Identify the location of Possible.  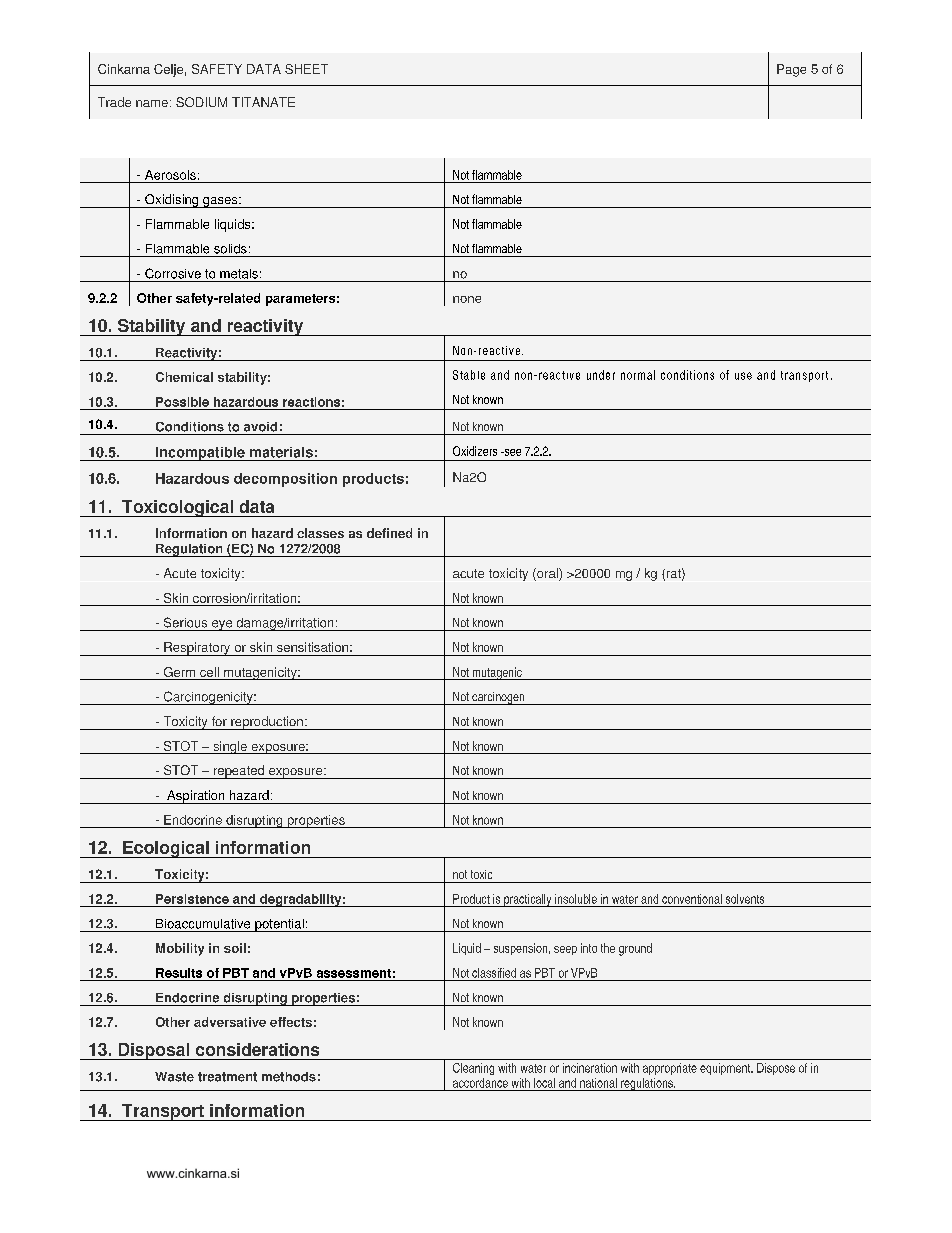
(182, 402).
